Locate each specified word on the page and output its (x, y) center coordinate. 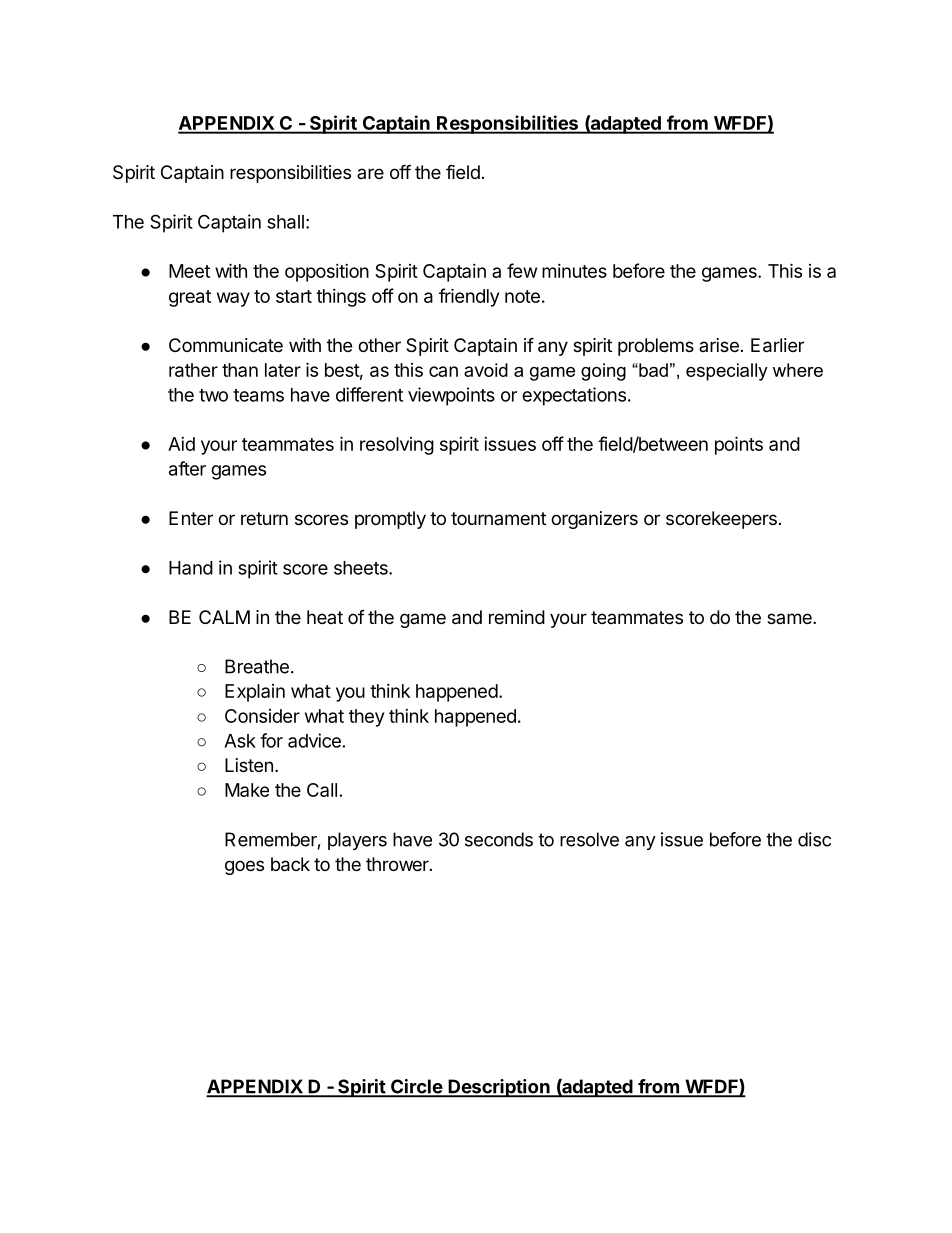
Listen (249, 765)
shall (285, 222)
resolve (589, 839)
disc (814, 839)
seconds (499, 839)
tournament (498, 518)
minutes (574, 271)
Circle (416, 1087)
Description (499, 1088)
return (264, 518)
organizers (594, 520)
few (522, 270)
